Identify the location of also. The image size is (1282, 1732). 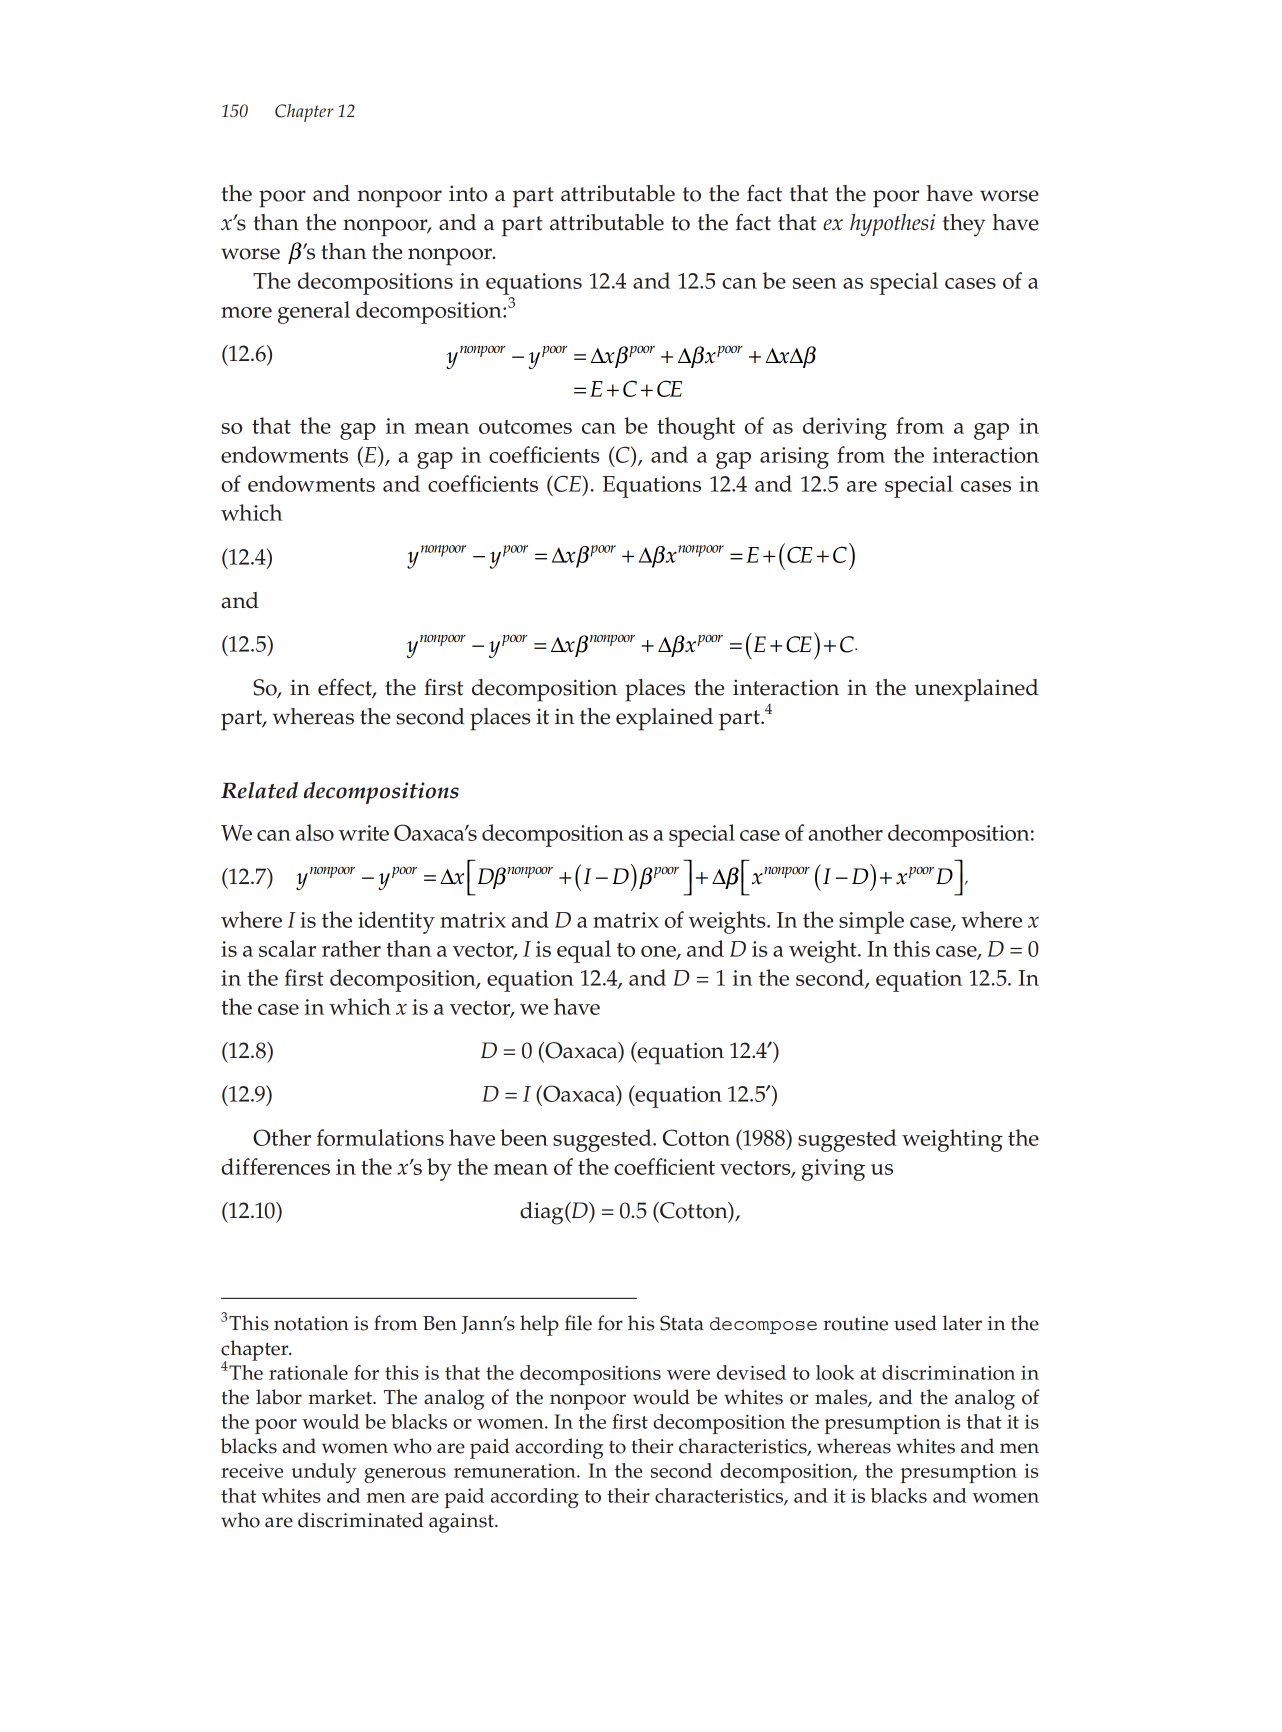
(315, 832).
